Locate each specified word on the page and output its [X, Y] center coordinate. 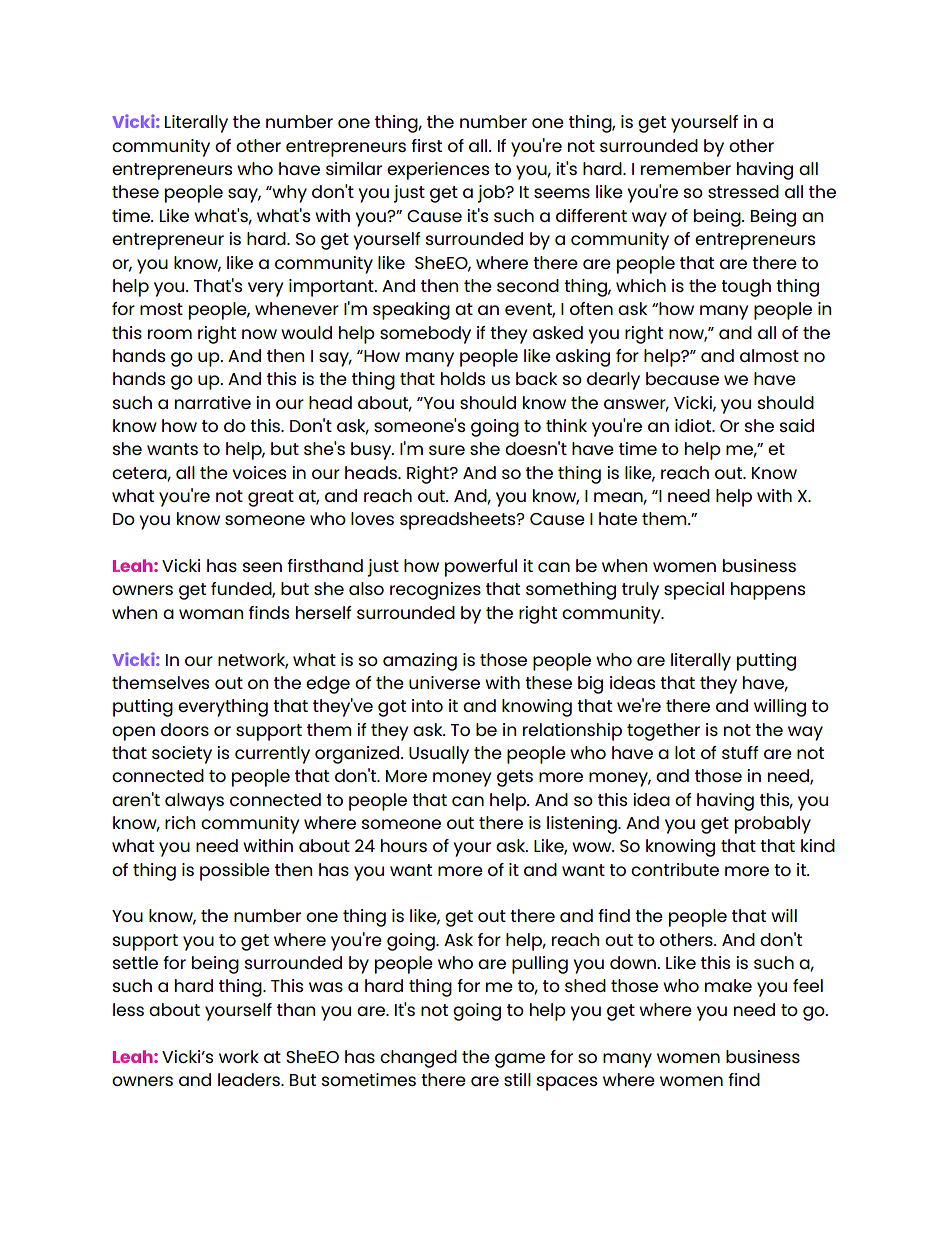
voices [259, 472]
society [182, 755]
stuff [740, 752]
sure [447, 450]
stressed [743, 191]
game [520, 1060]
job [492, 194]
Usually [439, 755]
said [797, 425]
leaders [250, 1079]
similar [354, 168]
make [728, 985]
